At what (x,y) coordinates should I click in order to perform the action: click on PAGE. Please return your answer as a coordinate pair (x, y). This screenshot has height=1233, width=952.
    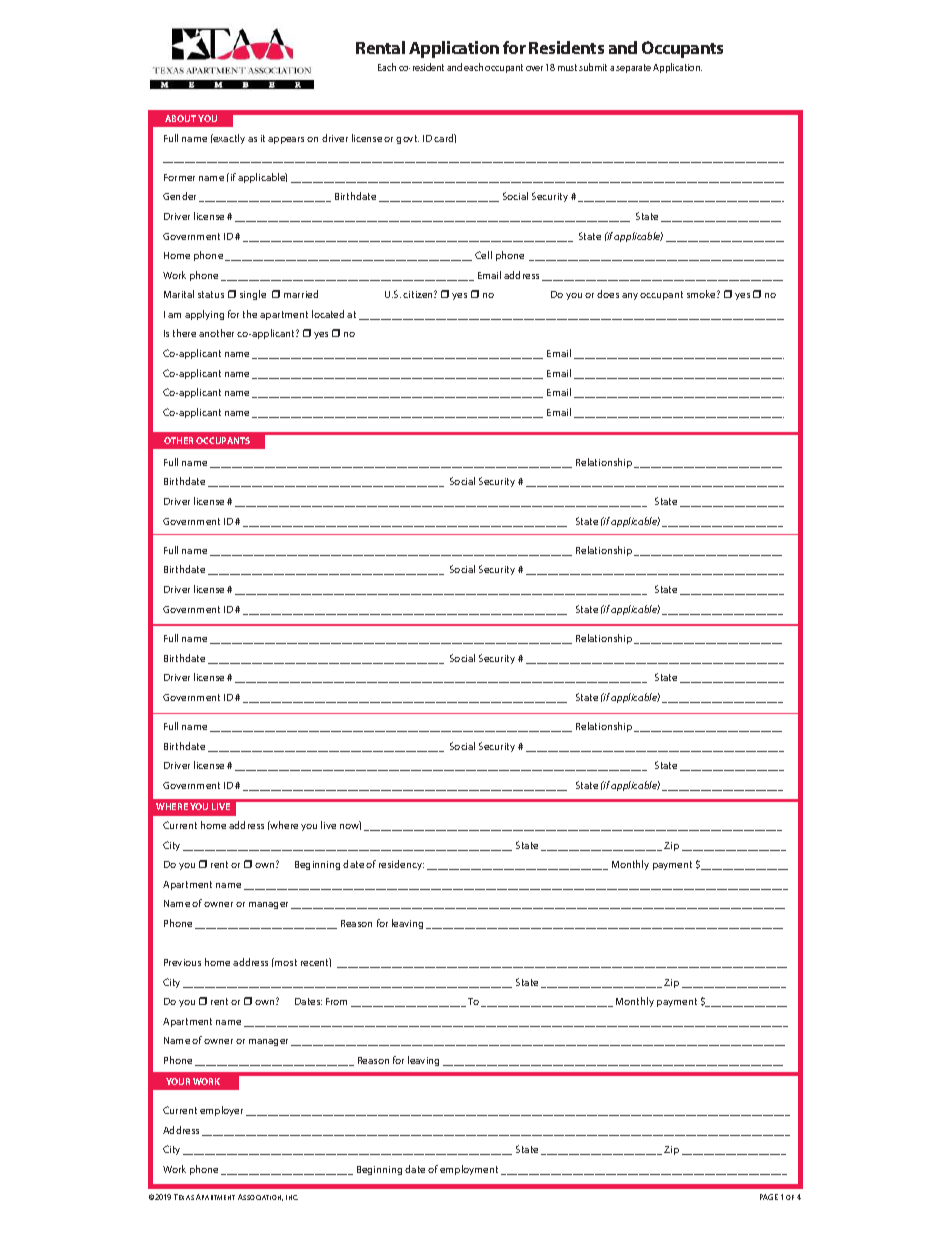
    Looking at the image, I should click on (769, 1197).
